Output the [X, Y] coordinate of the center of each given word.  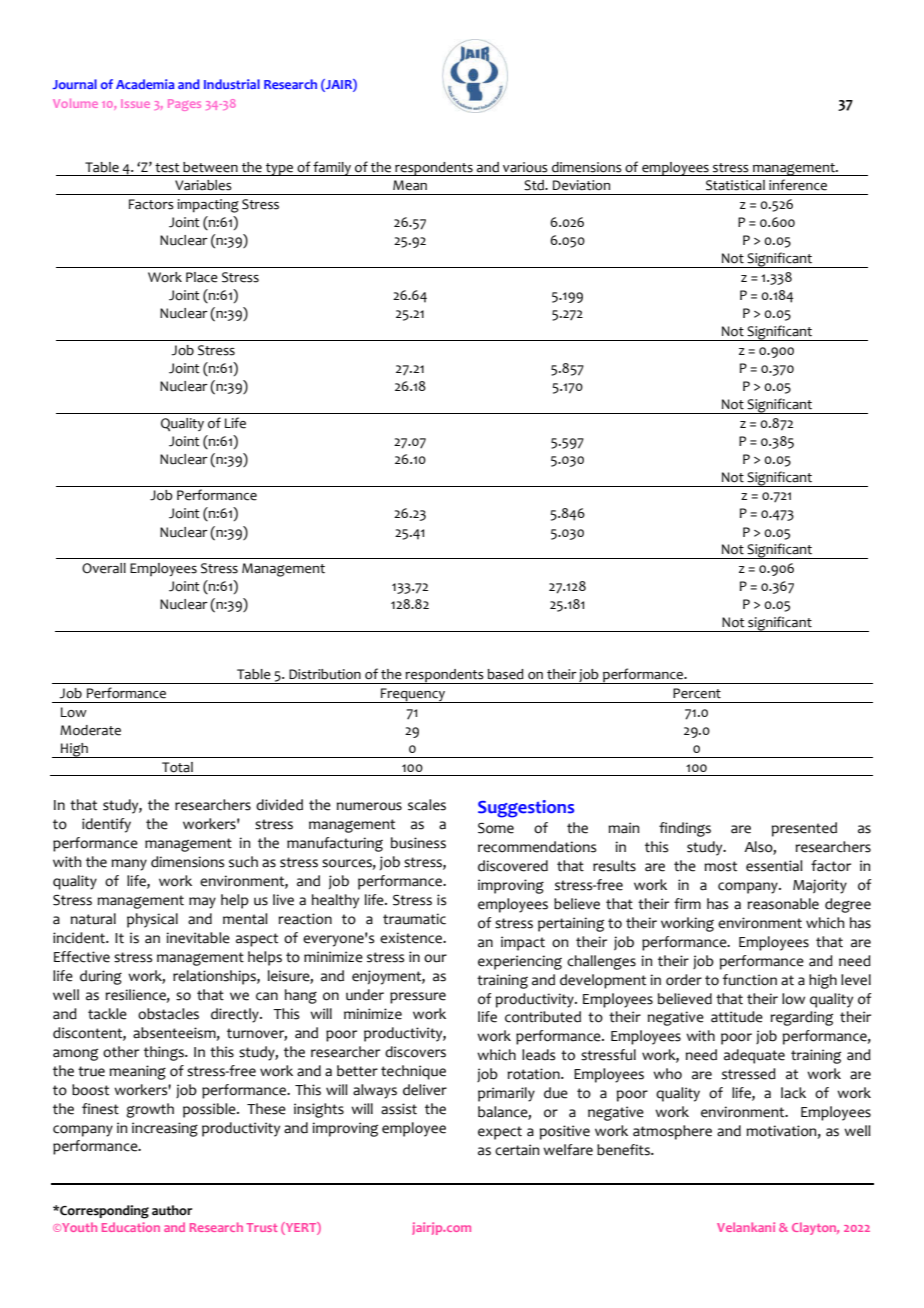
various [525, 167]
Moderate [90, 730]
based [505, 674]
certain [517, 1150]
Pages [184, 105]
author [172, 1210]
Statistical [735, 185]
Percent [697, 693]
